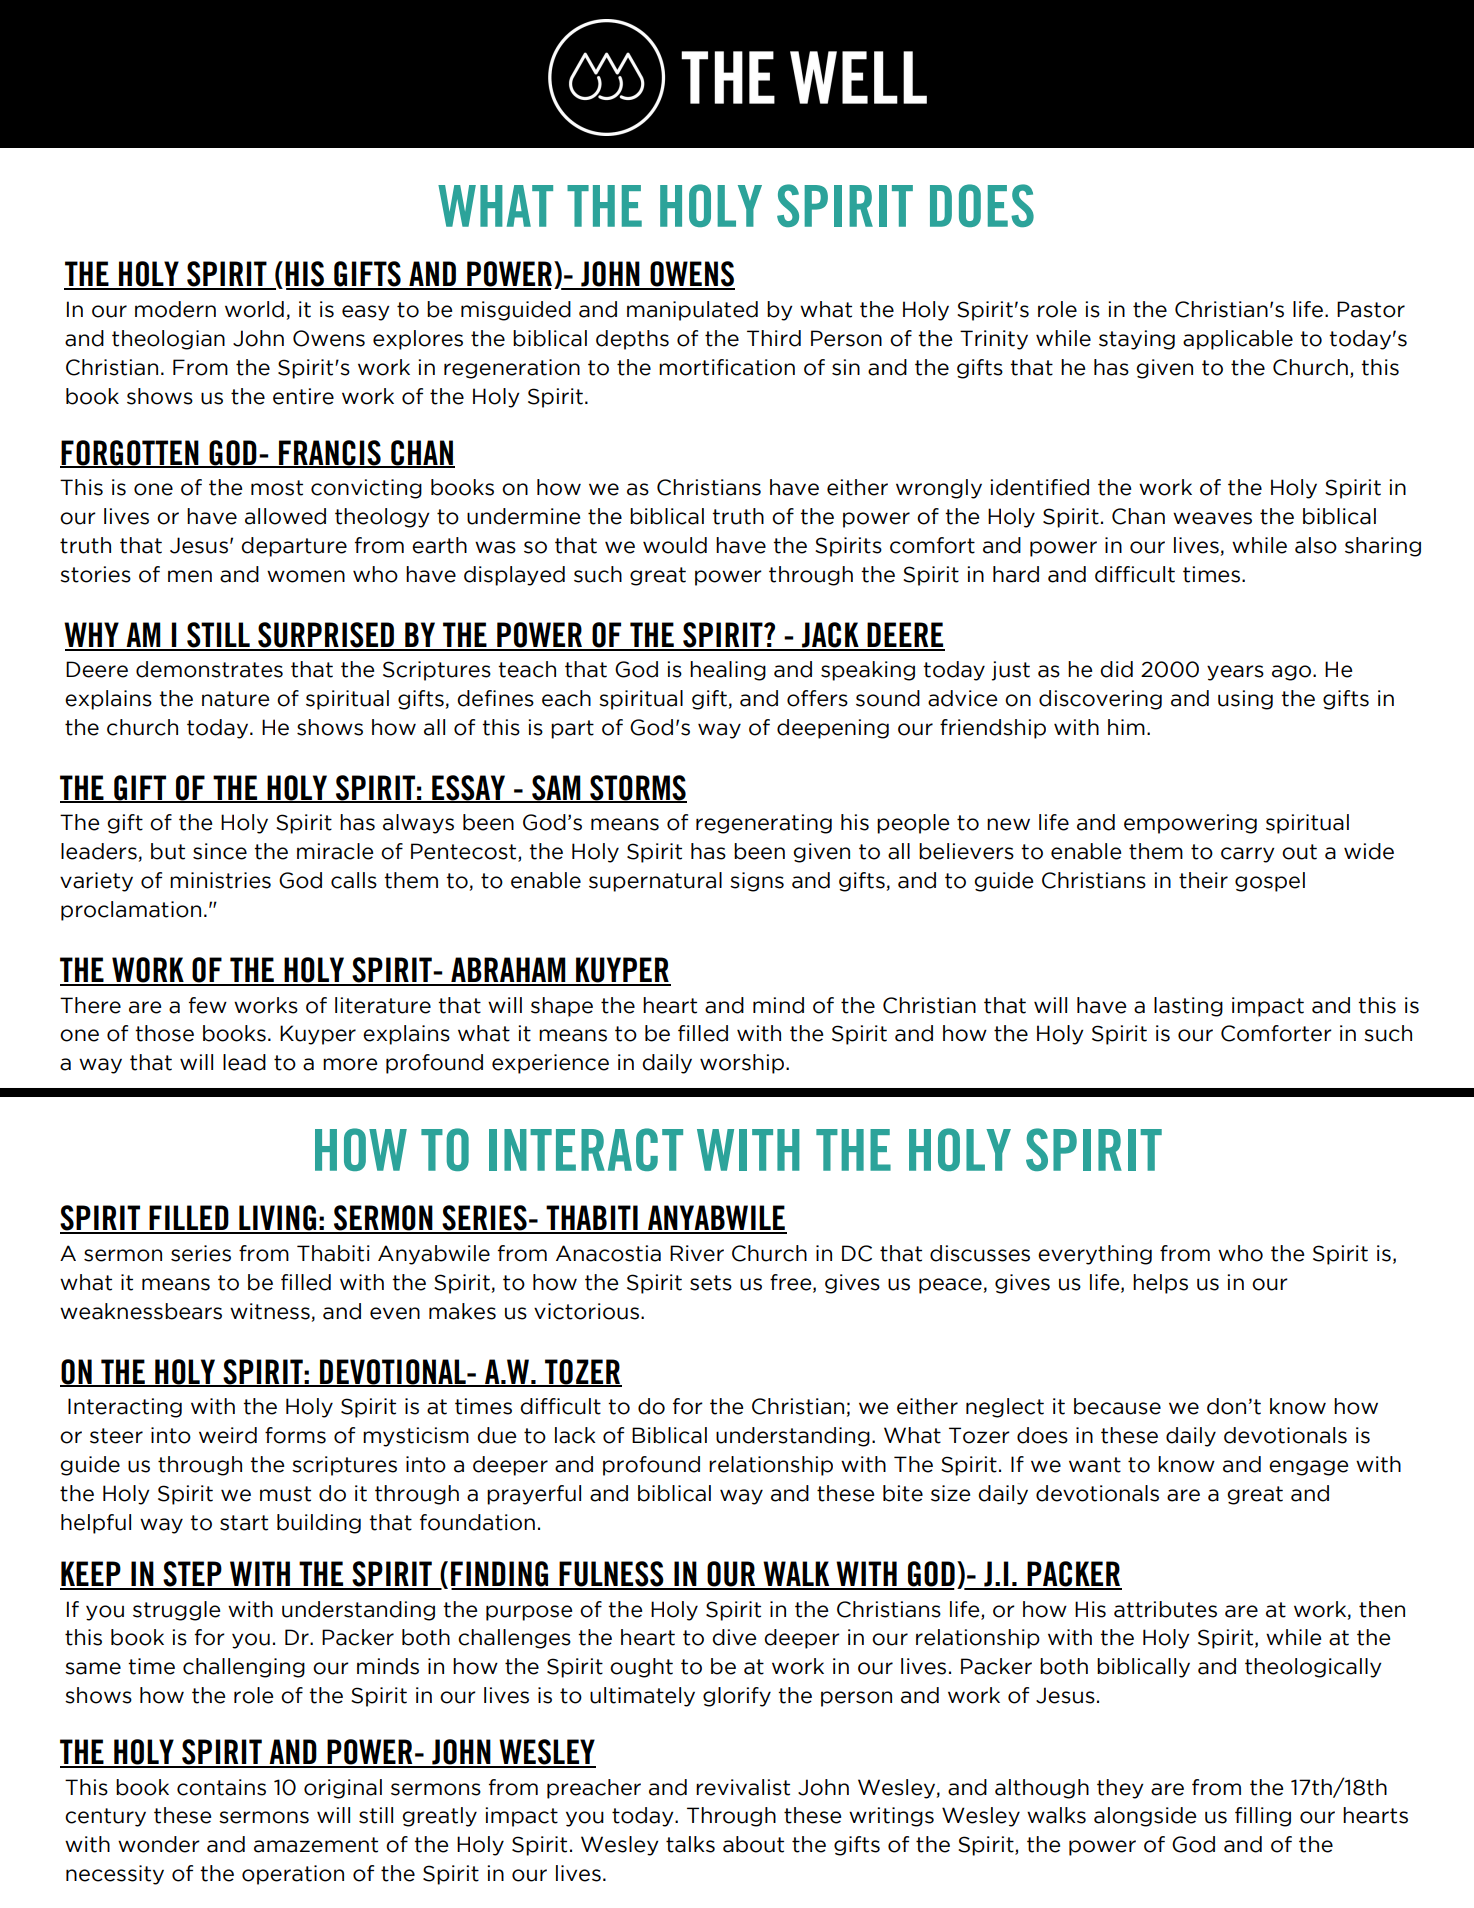 Image resolution: width=1474 pixels, height=1908 pixels. I want to click on more, so click(350, 1064).
